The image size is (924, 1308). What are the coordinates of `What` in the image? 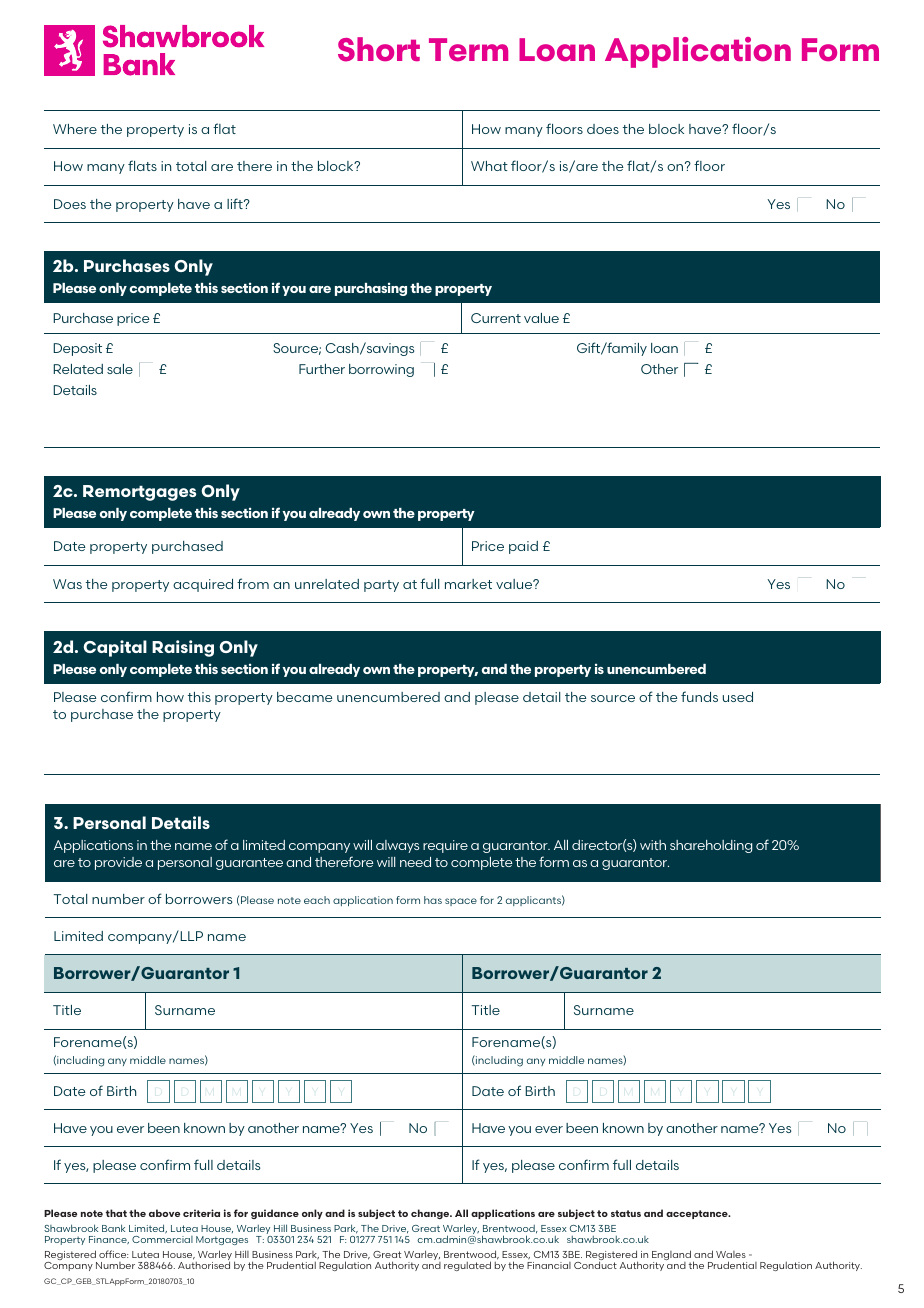 It's located at (489, 166).
